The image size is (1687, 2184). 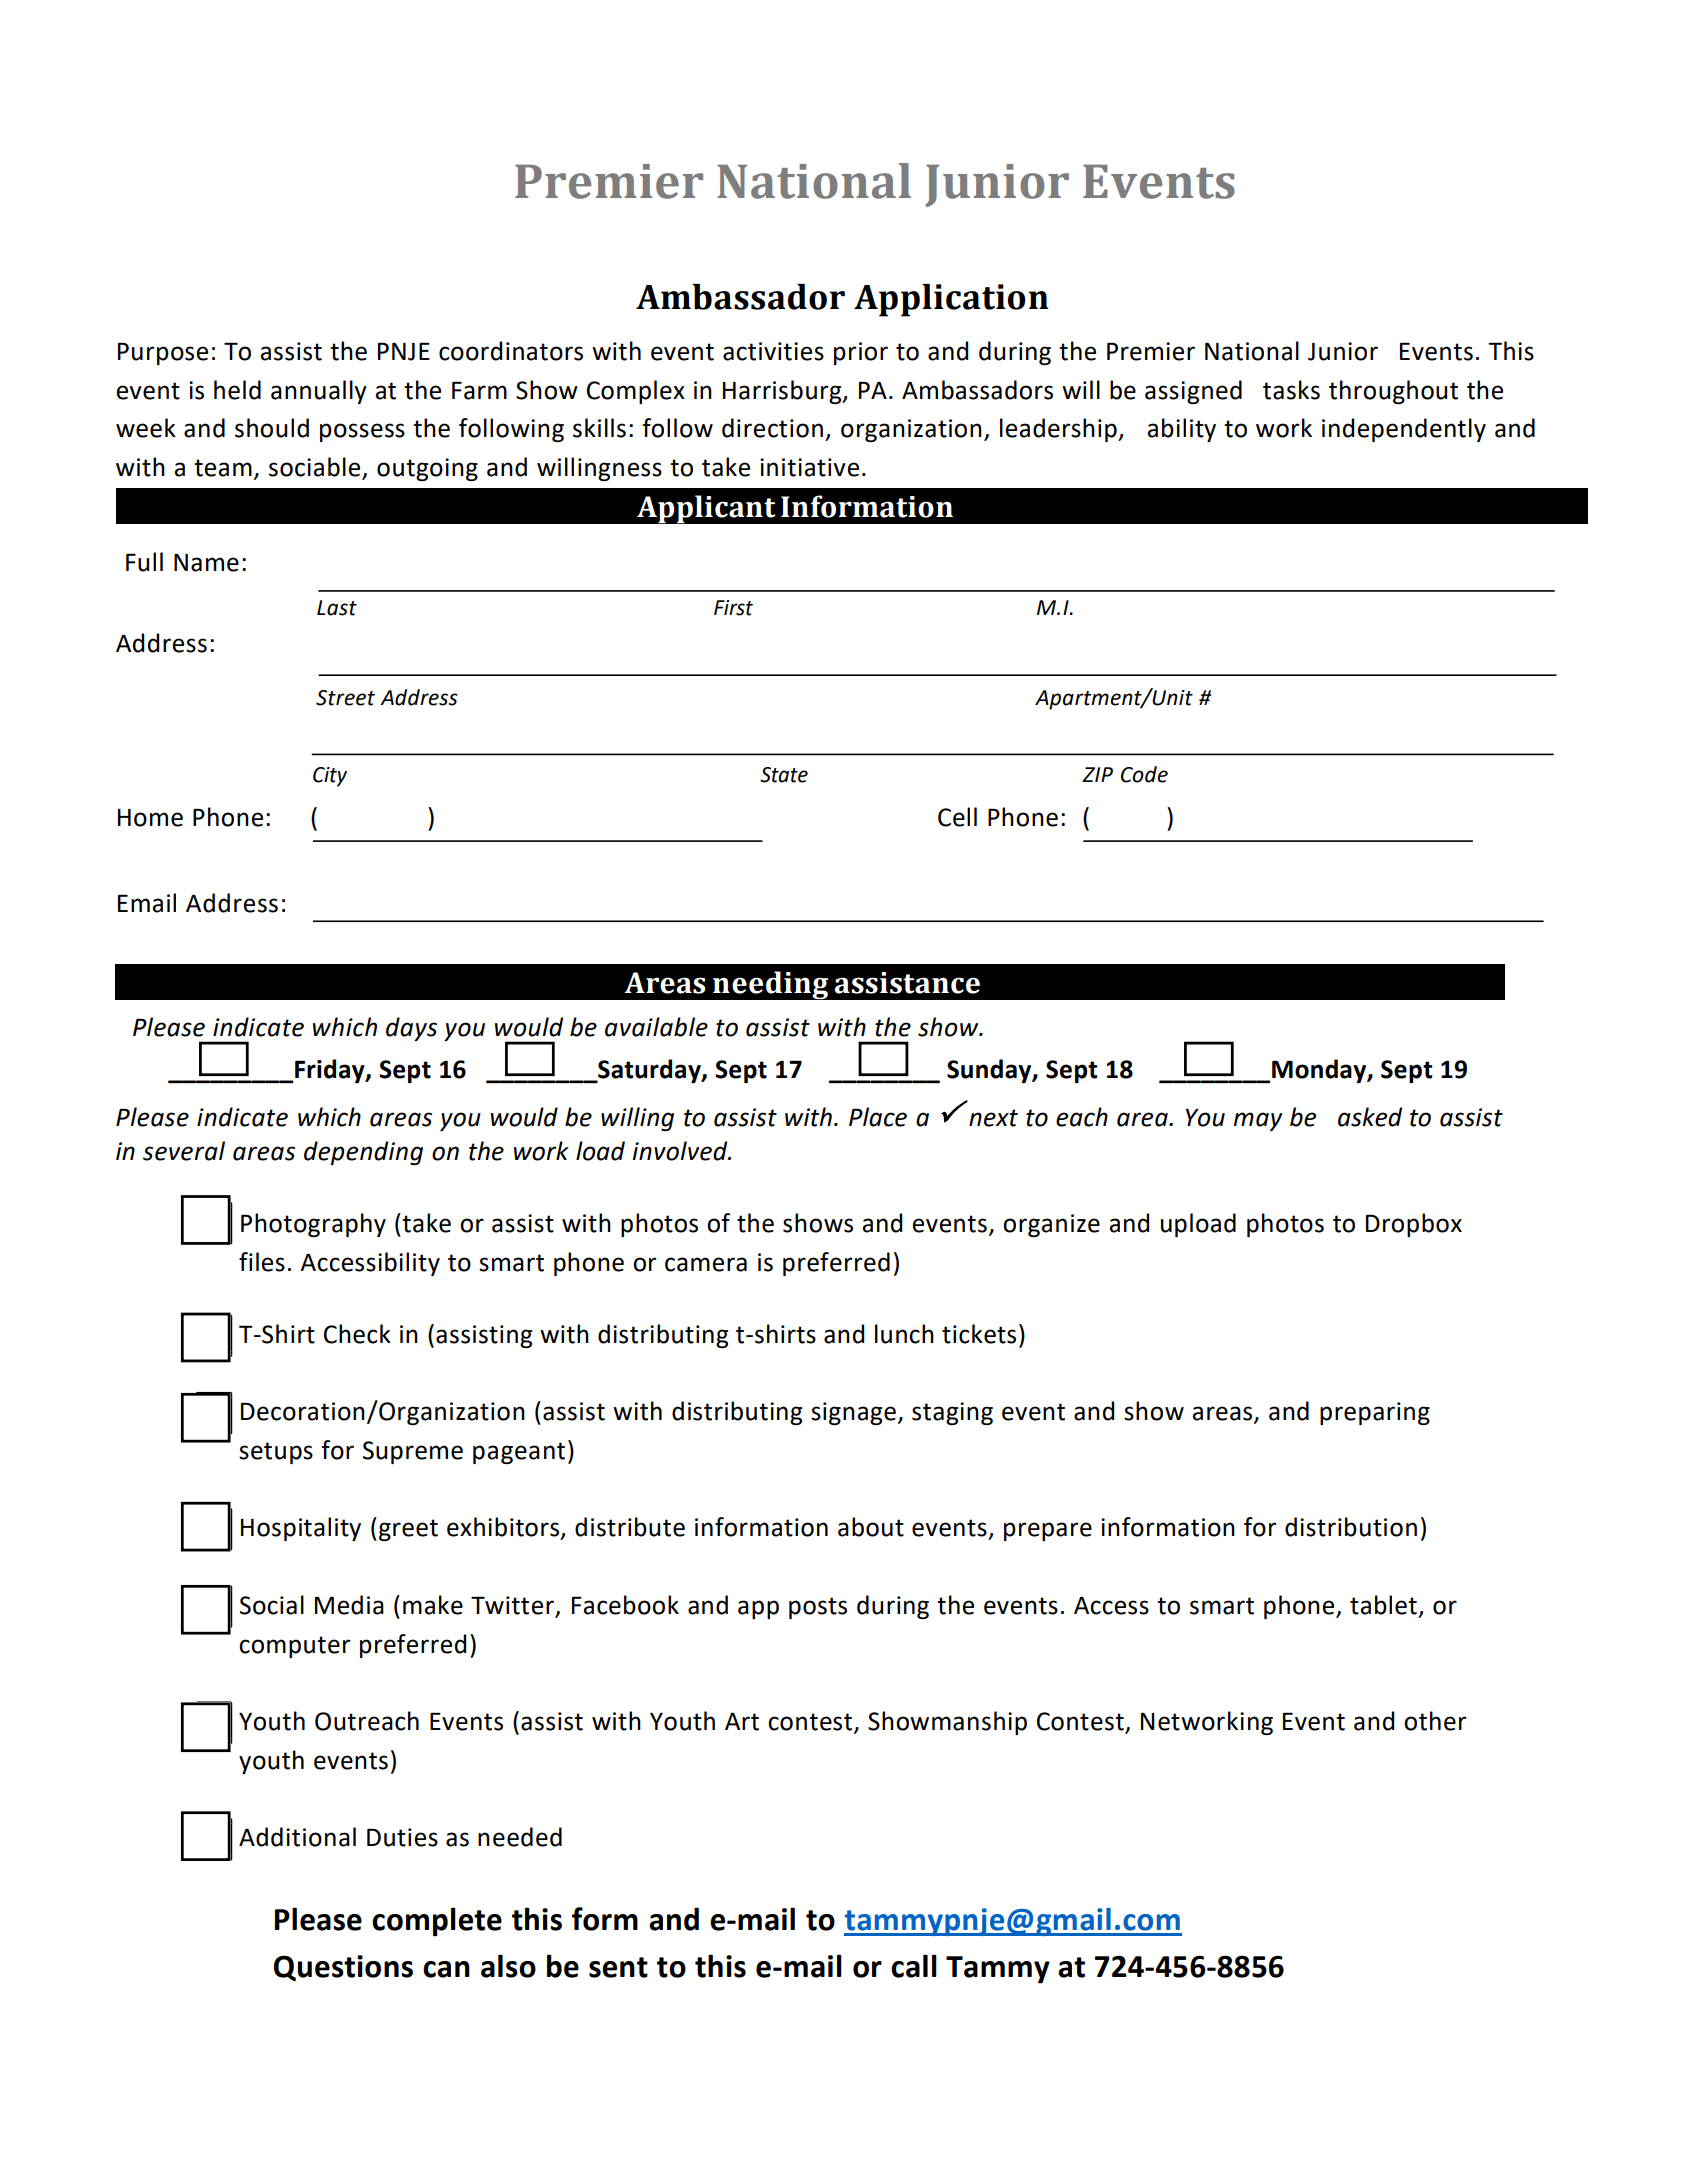 I want to click on activities, so click(x=773, y=351).
